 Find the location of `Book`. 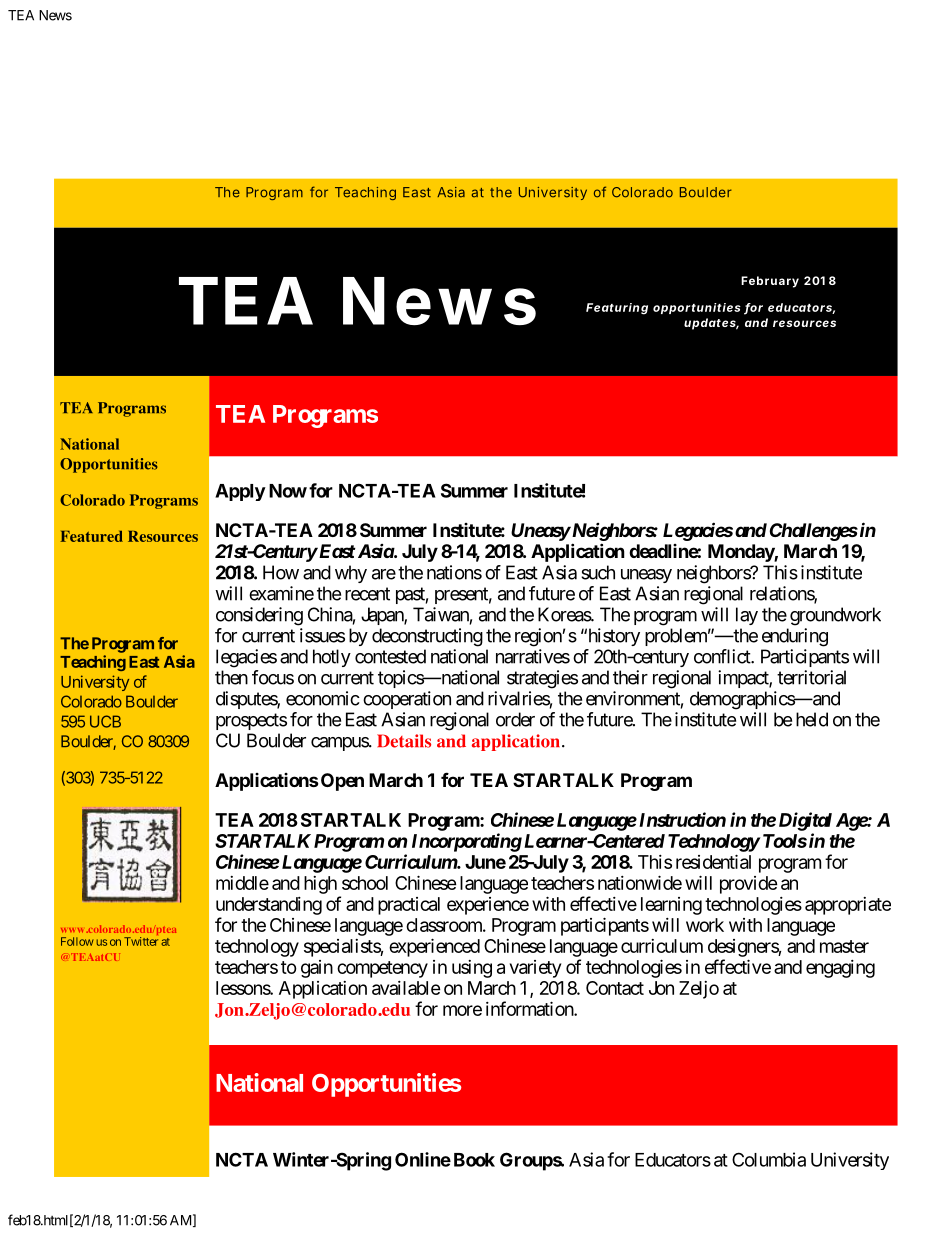

Book is located at coordinates (474, 1160).
